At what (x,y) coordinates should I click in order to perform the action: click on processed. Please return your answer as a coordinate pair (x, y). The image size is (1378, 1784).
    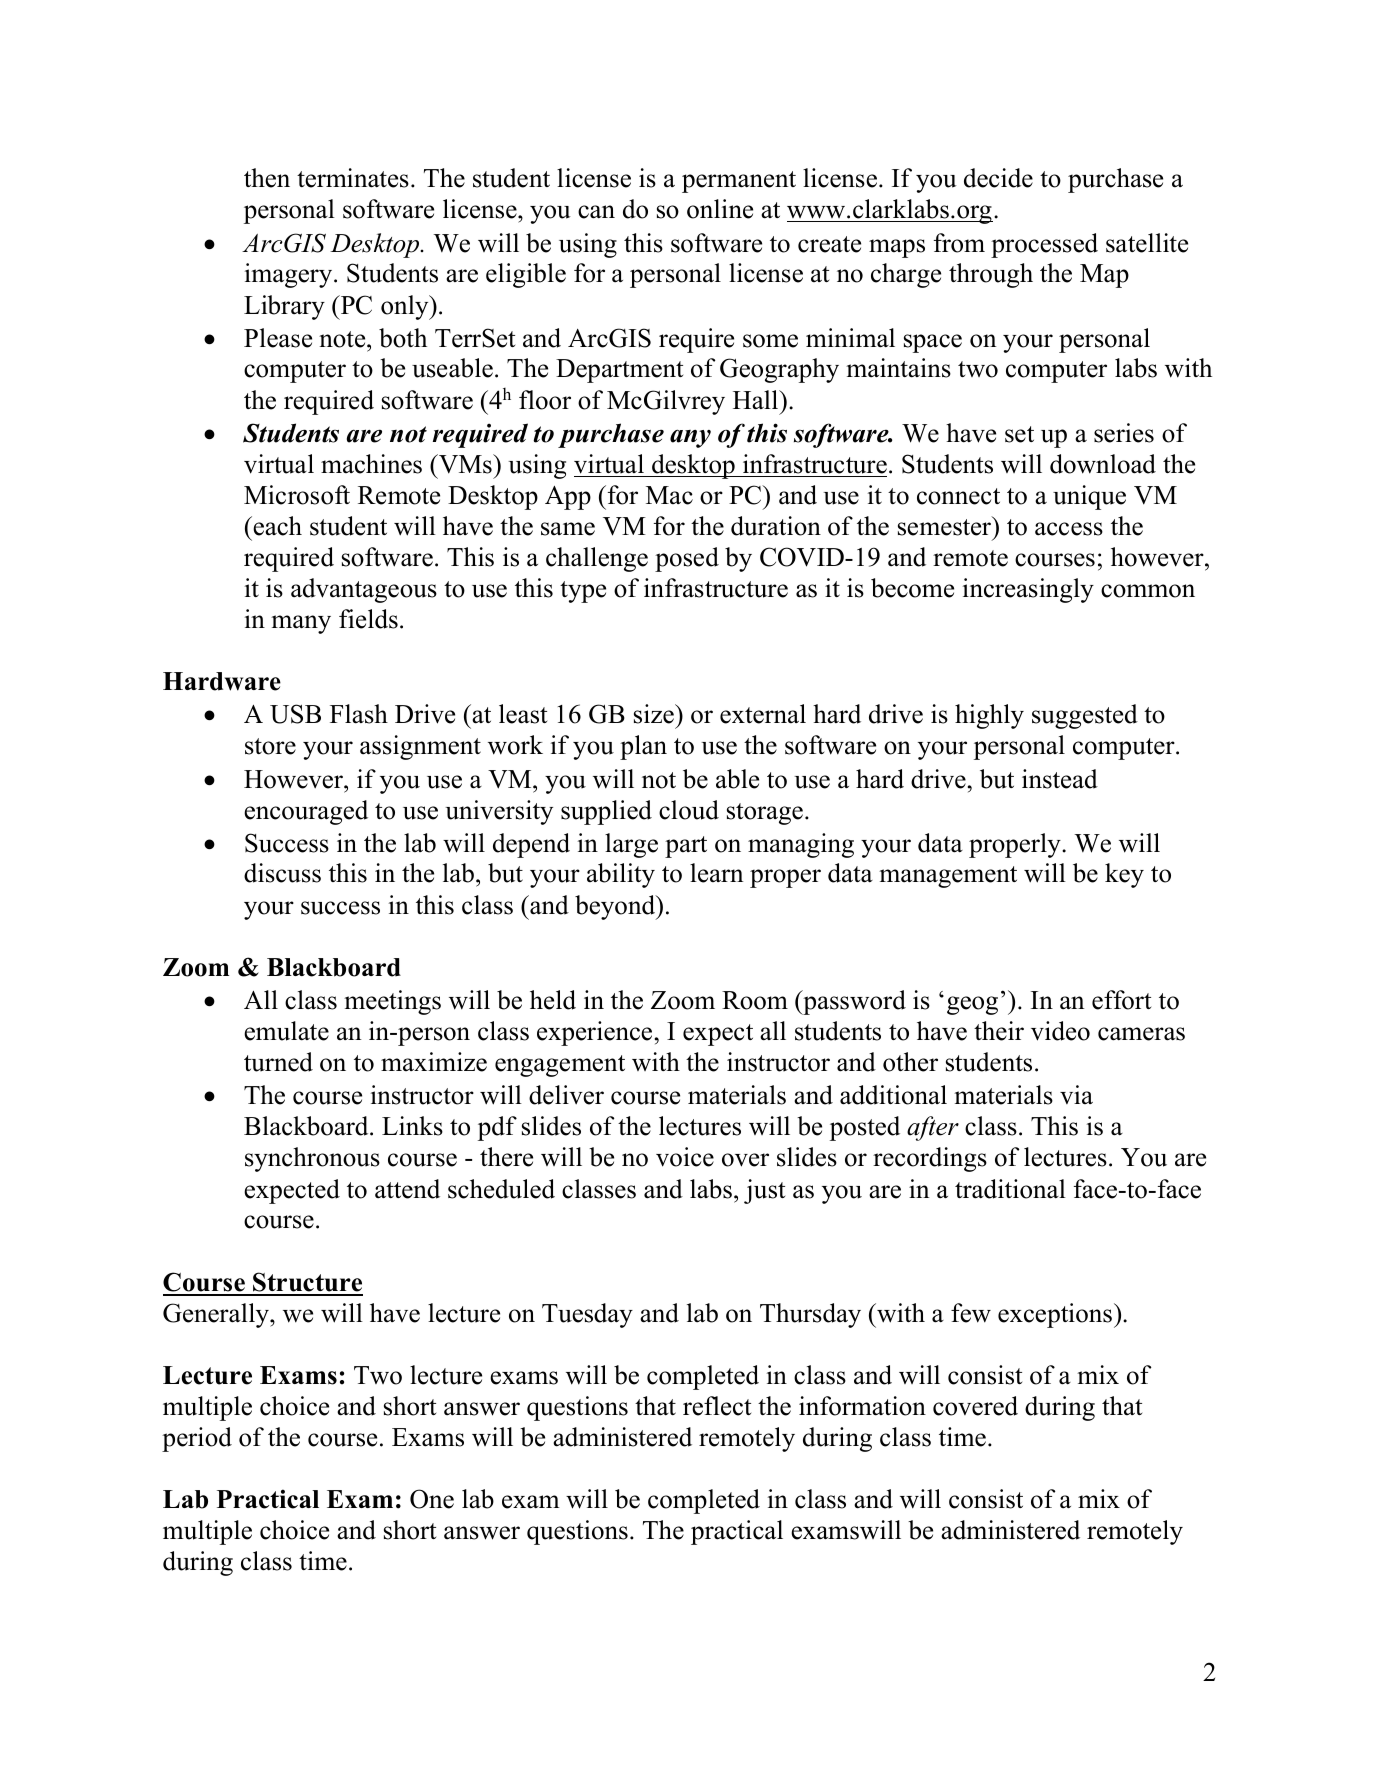
    Looking at the image, I should click on (1044, 245).
